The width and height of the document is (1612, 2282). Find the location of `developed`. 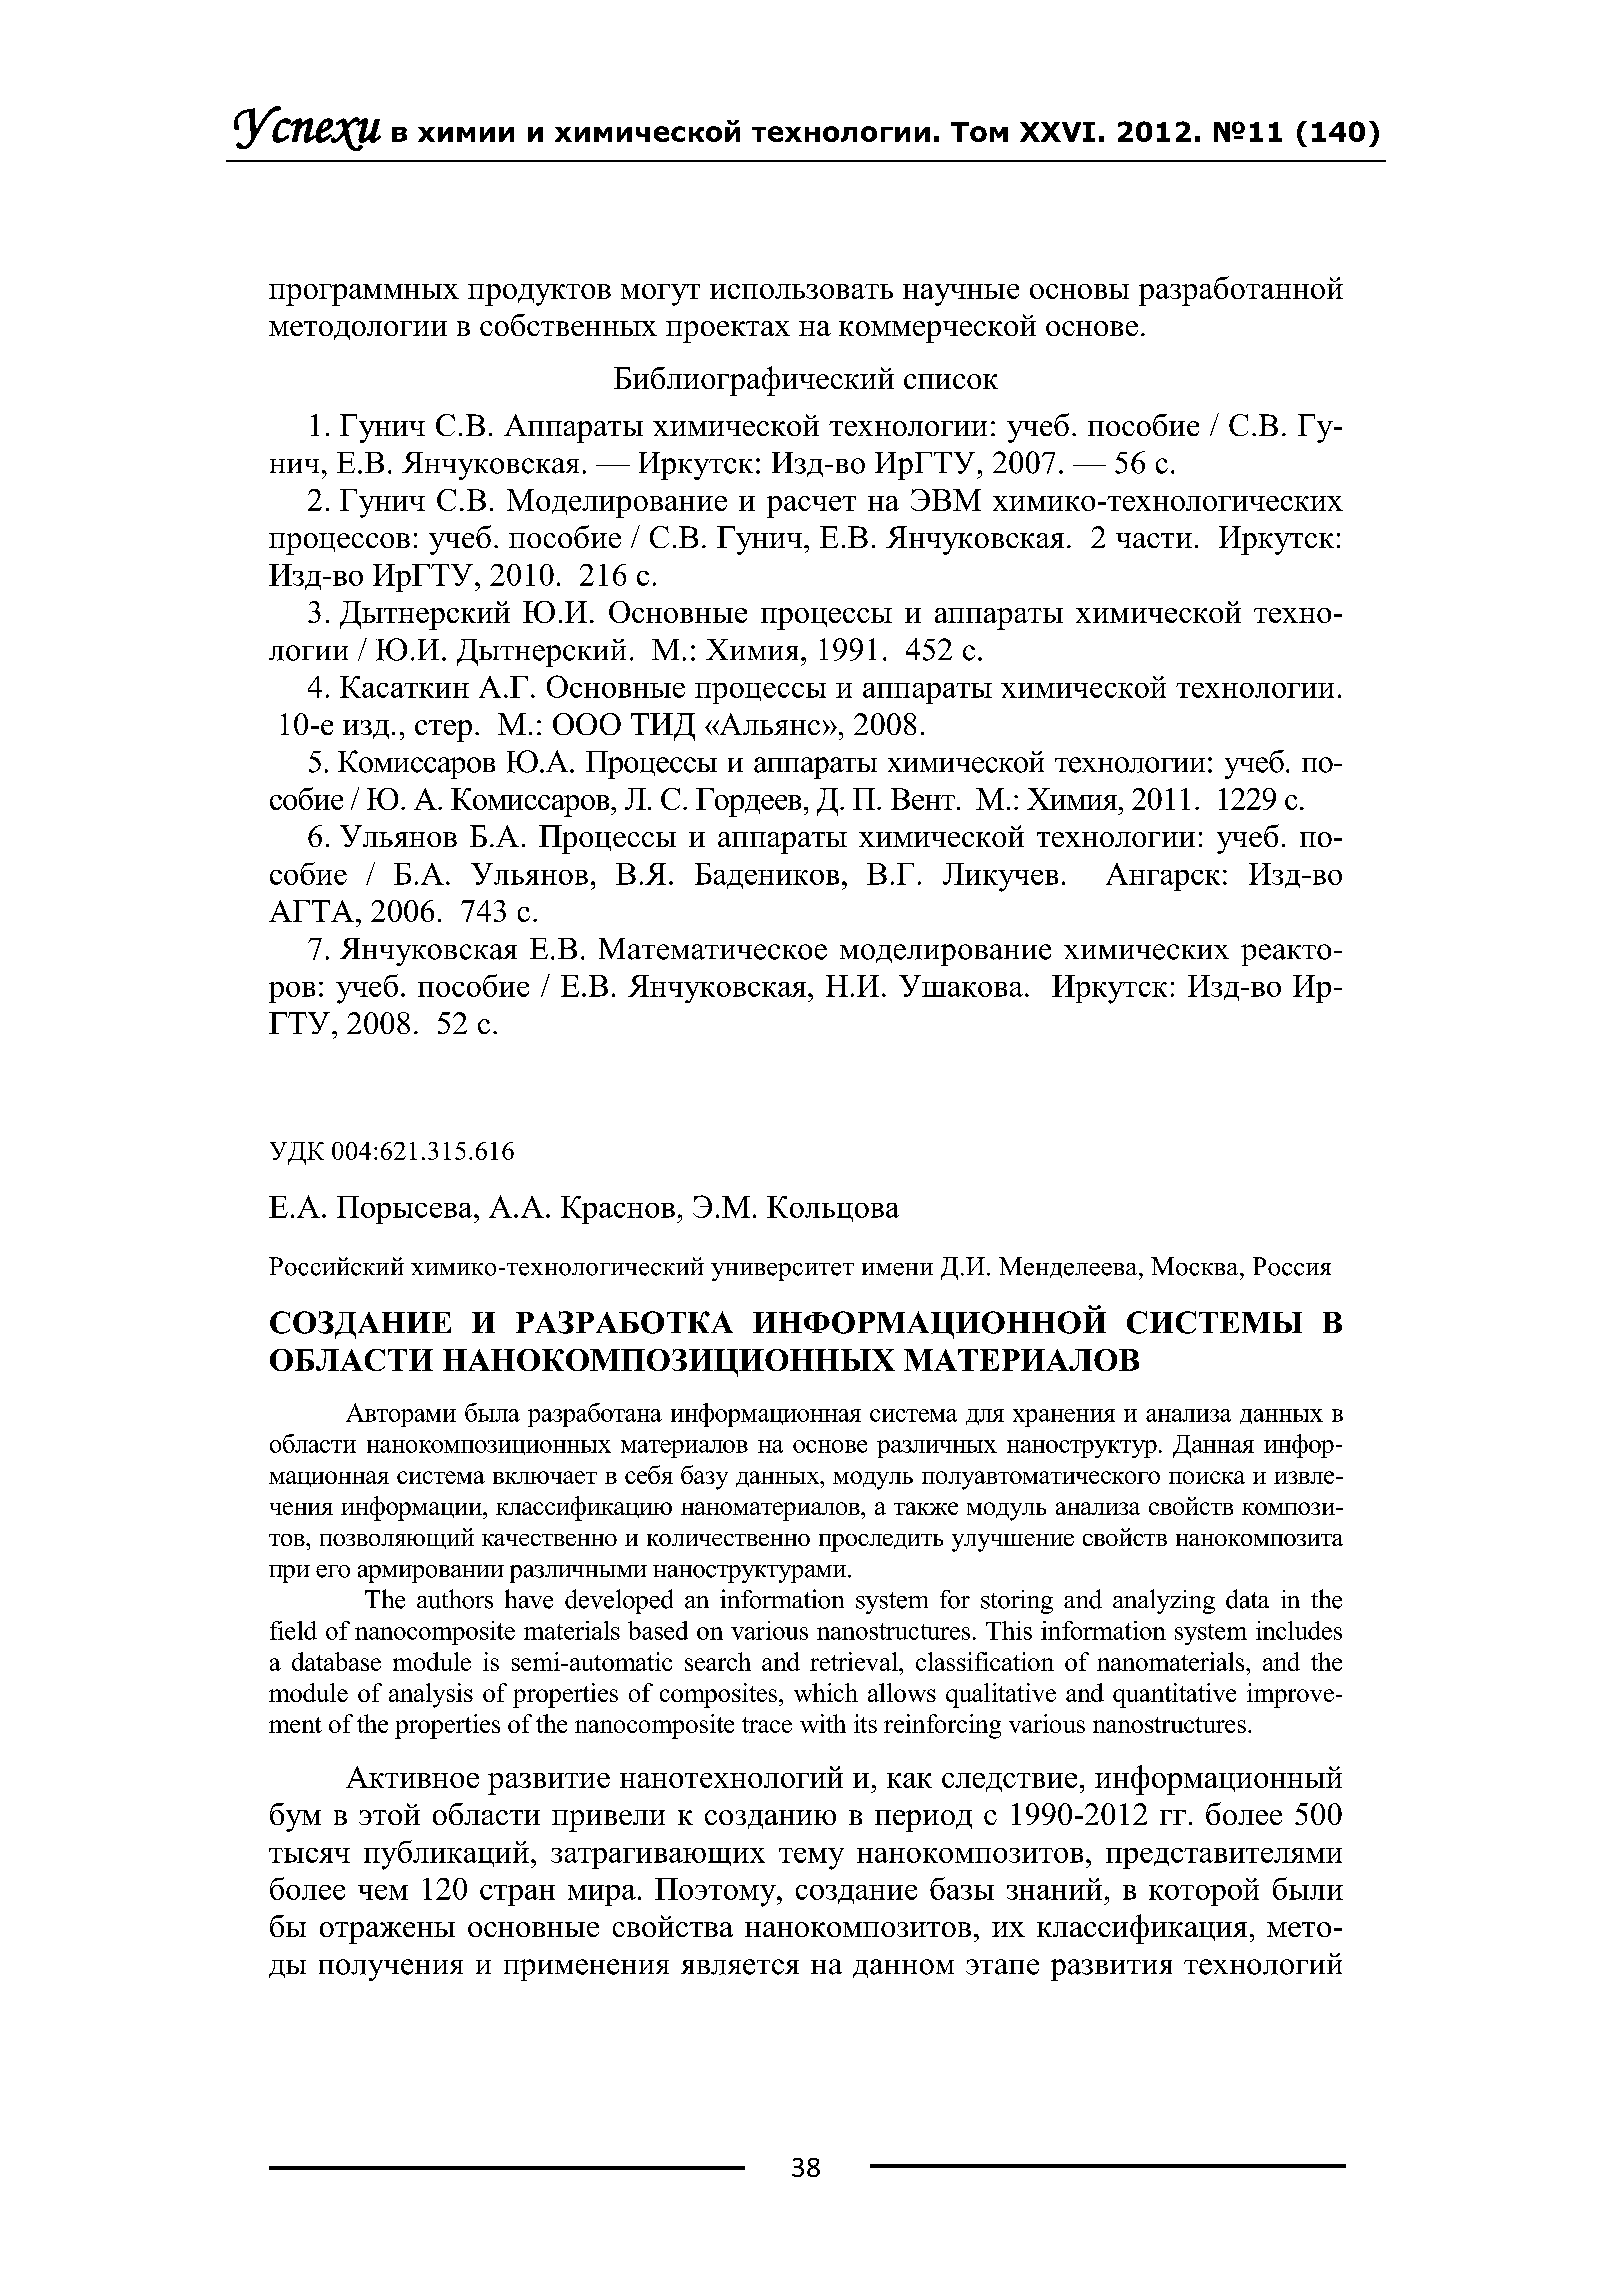

developed is located at coordinates (619, 1601).
